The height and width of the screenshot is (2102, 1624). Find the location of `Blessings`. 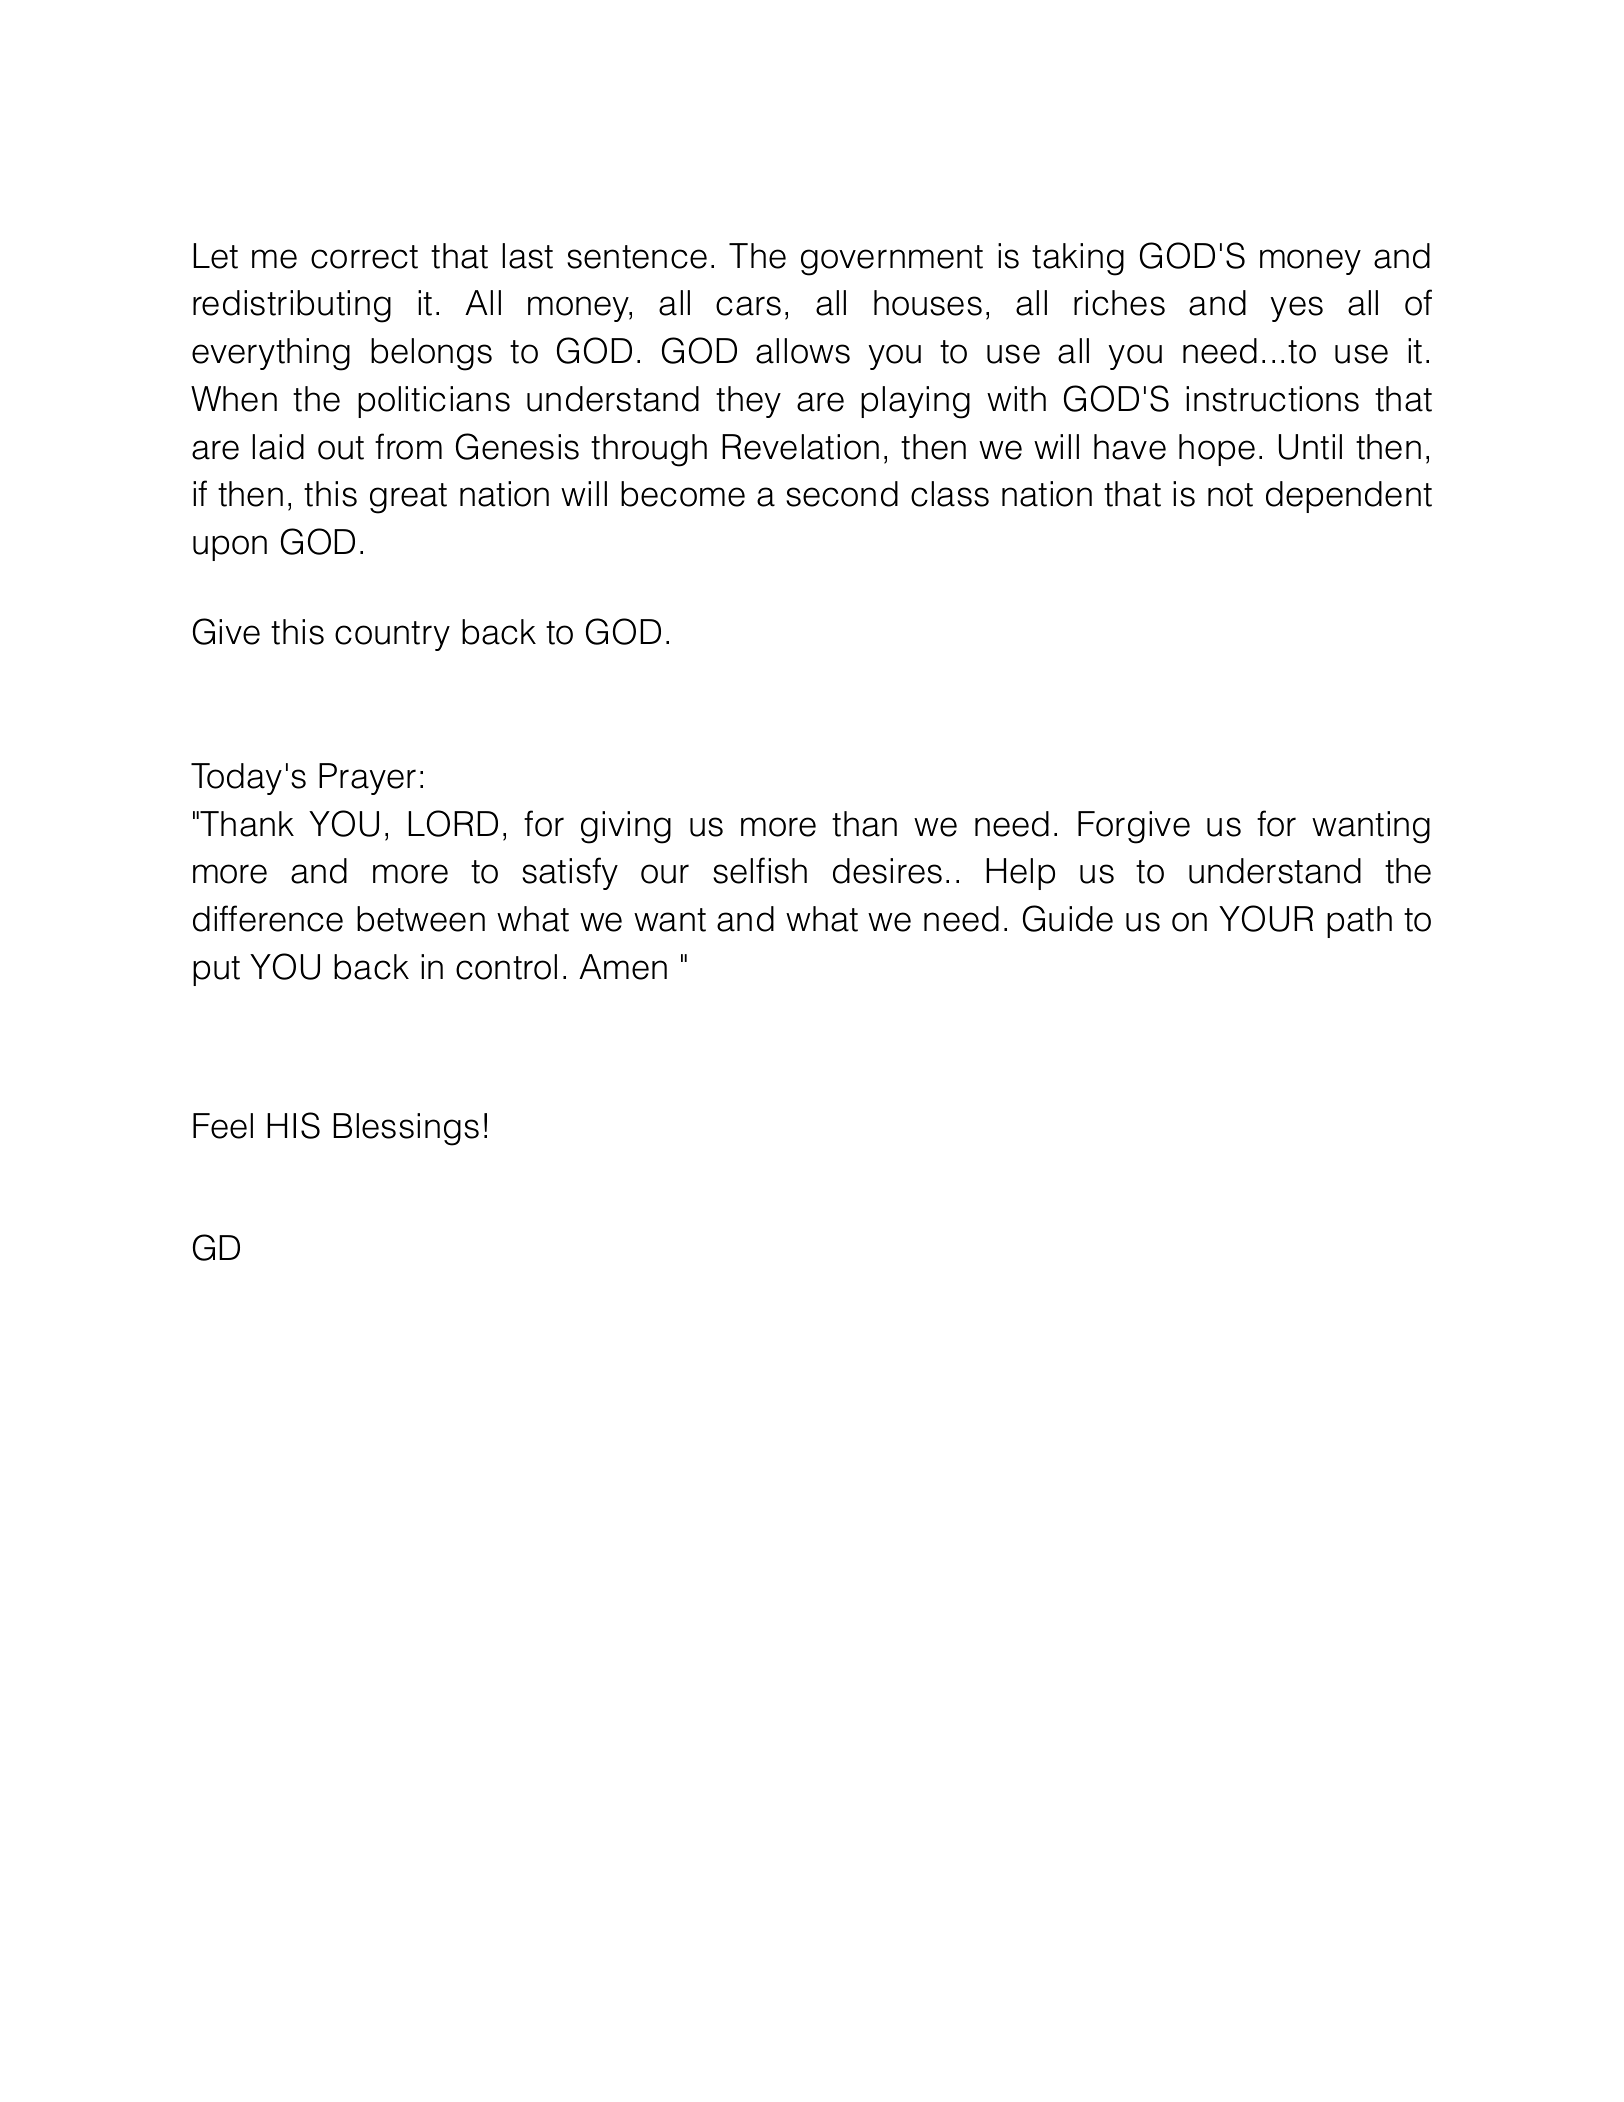

Blessings is located at coordinates (406, 1129).
